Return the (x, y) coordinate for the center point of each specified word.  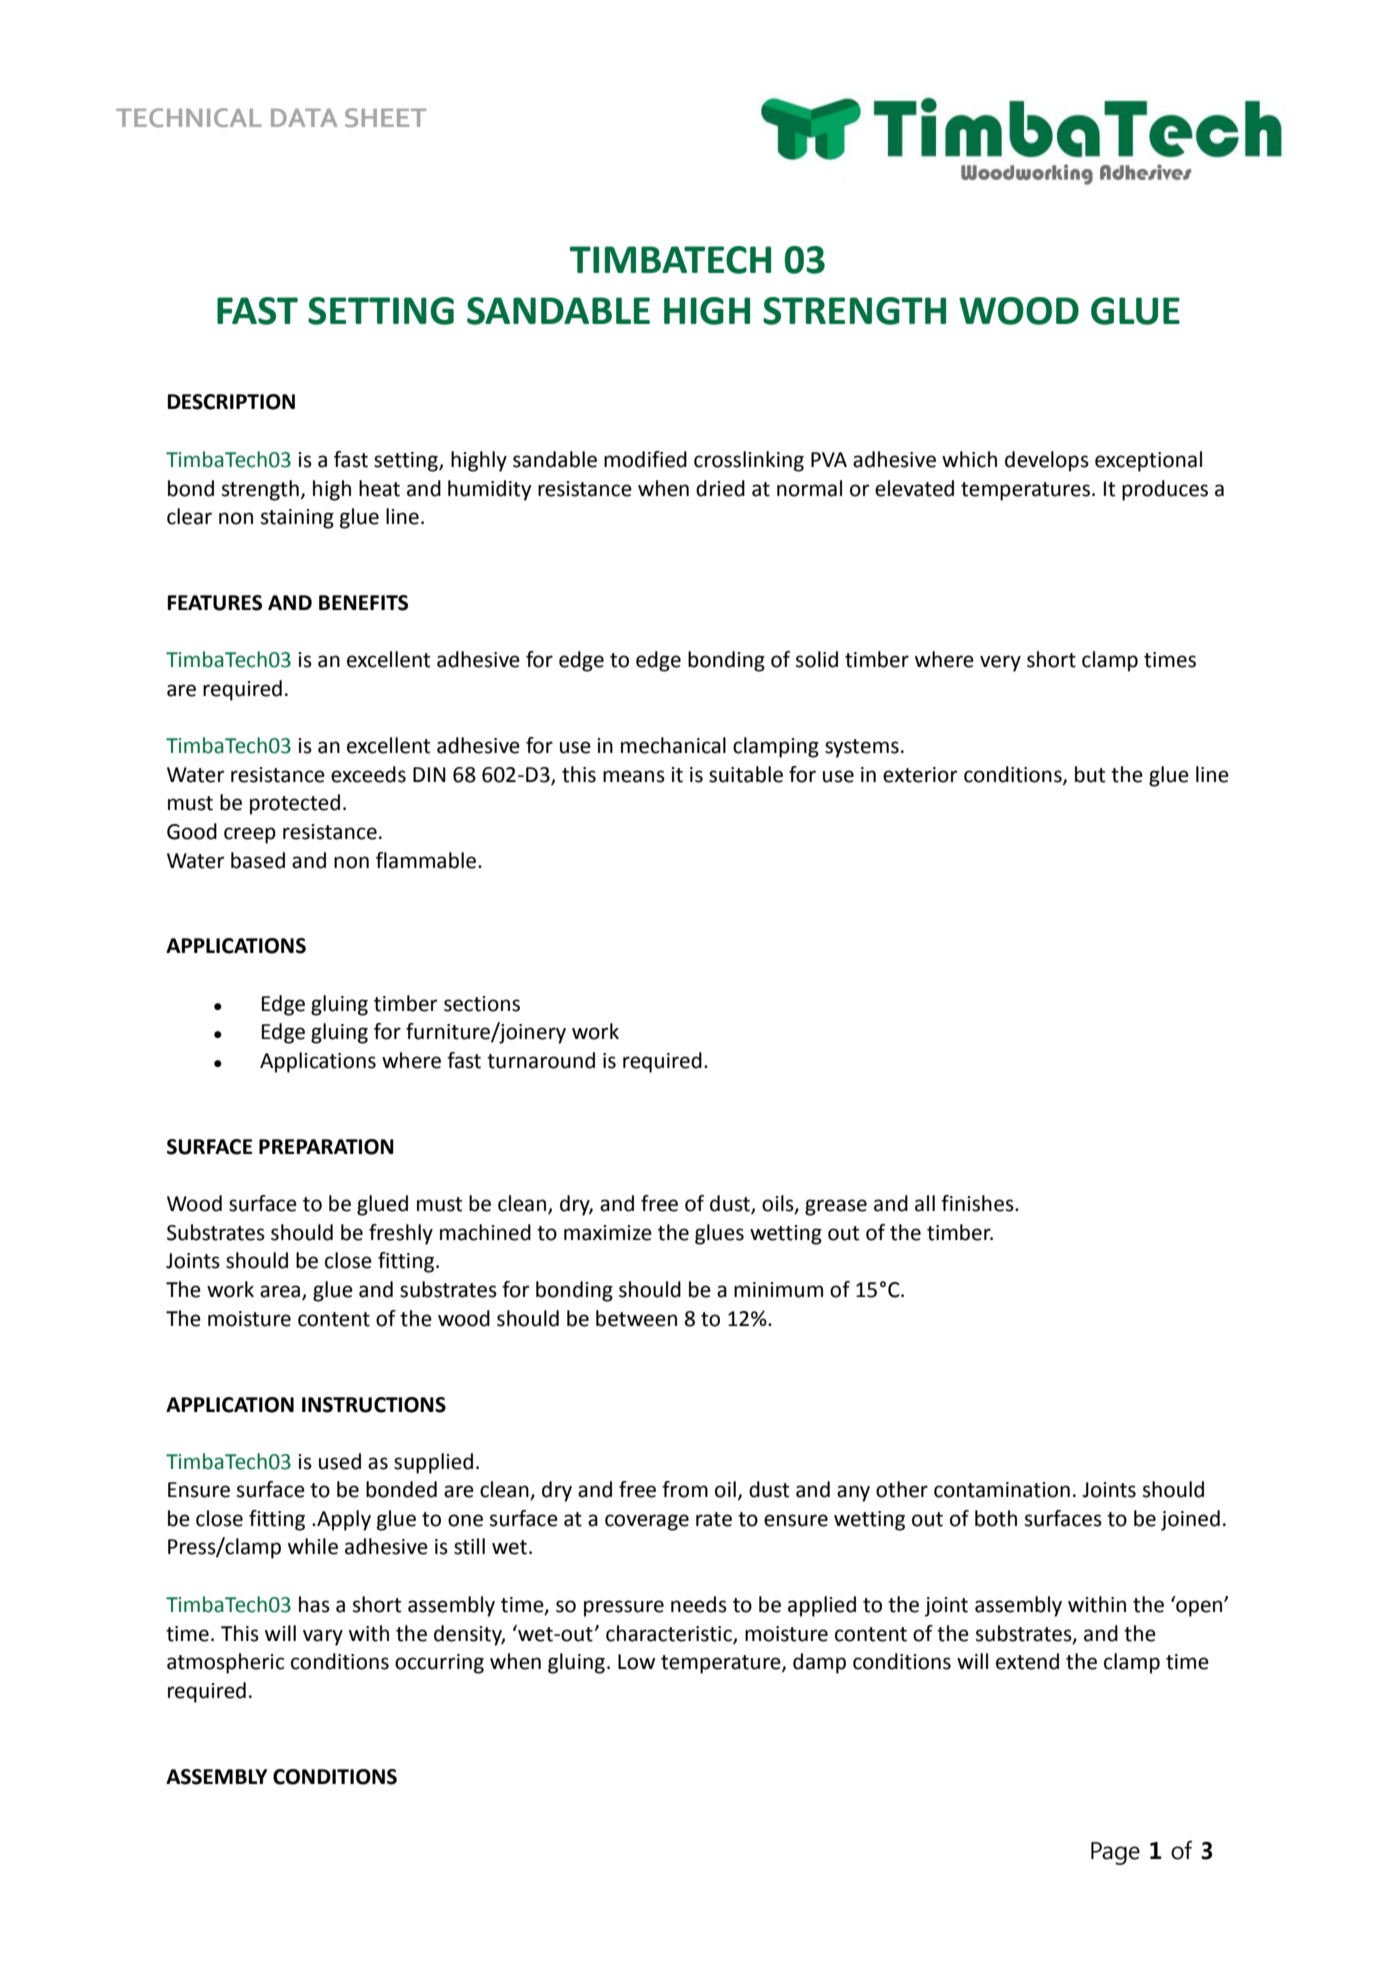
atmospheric (226, 1663)
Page (1115, 1853)
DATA (304, 118)
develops (1047, 461)
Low (636, 1662)
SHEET (385, 117)
